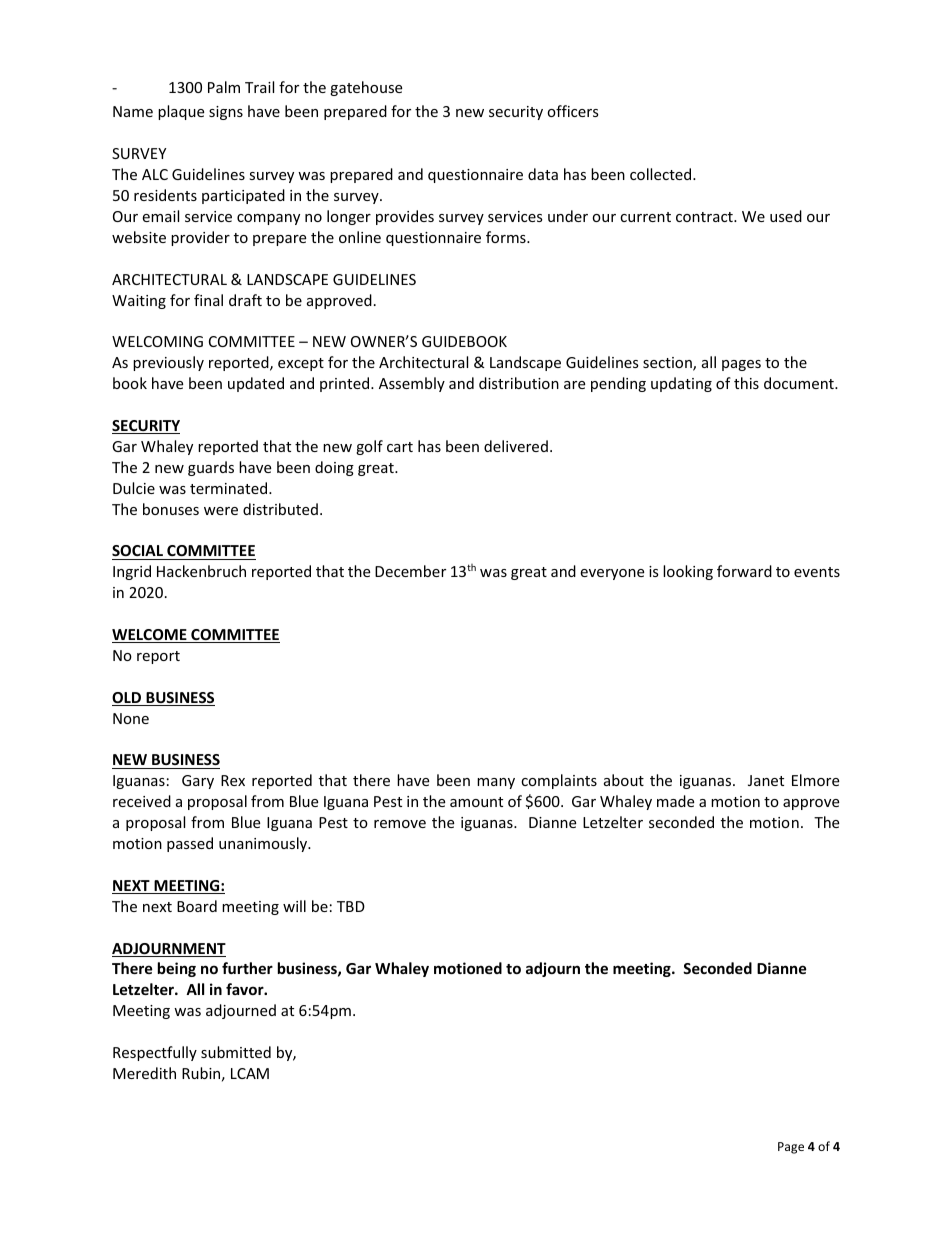 The width and height of the screenshot is (952, 1233). What do you see at coordinates (236, 1052) in the screenshot?
I see `submitted` at bounding box center [236, 1052].
